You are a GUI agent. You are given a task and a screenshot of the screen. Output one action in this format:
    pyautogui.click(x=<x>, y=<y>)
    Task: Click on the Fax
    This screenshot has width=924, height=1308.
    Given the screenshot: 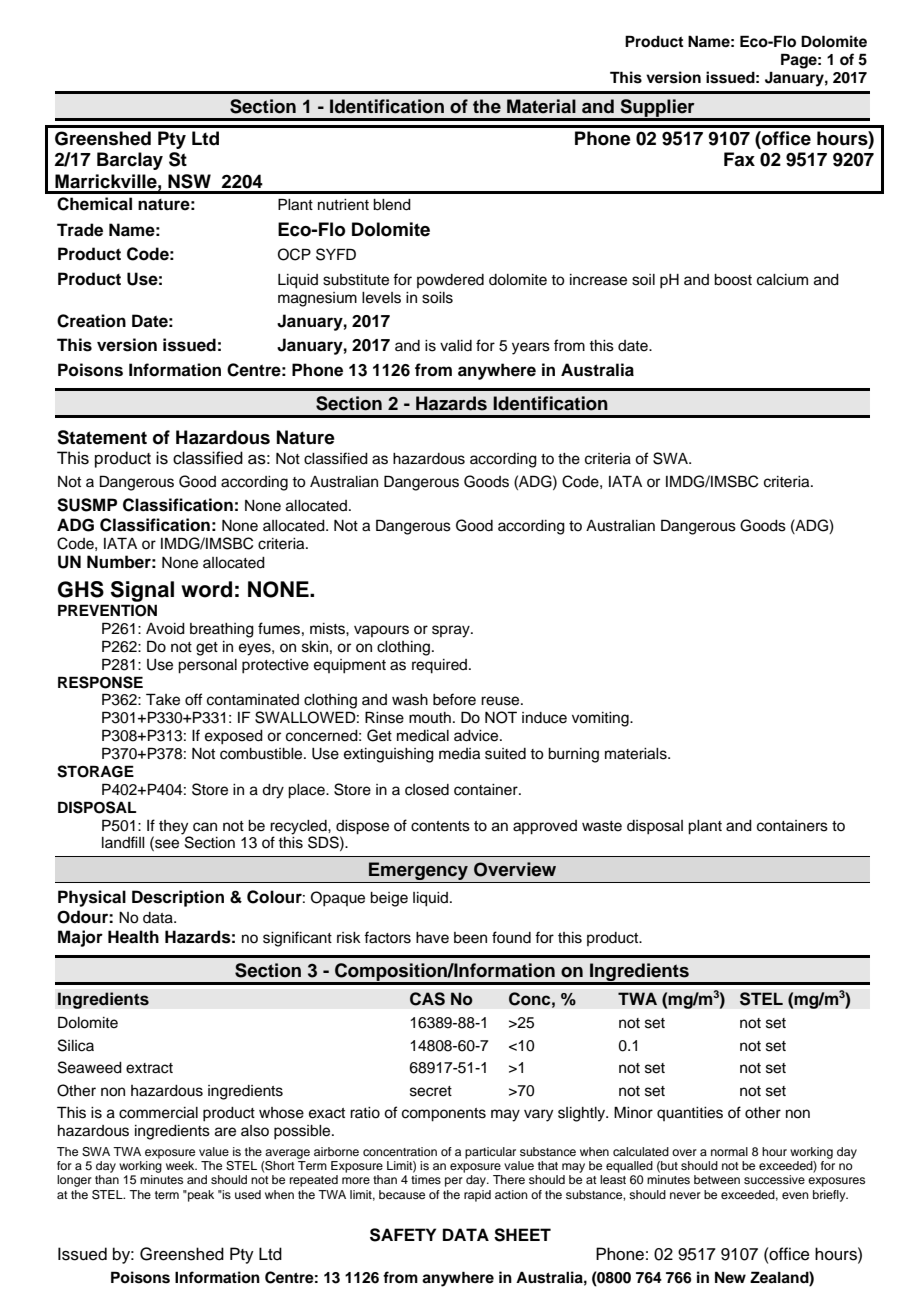 What is the action you would take?
    pyautogui.click(x=739, y=159)
